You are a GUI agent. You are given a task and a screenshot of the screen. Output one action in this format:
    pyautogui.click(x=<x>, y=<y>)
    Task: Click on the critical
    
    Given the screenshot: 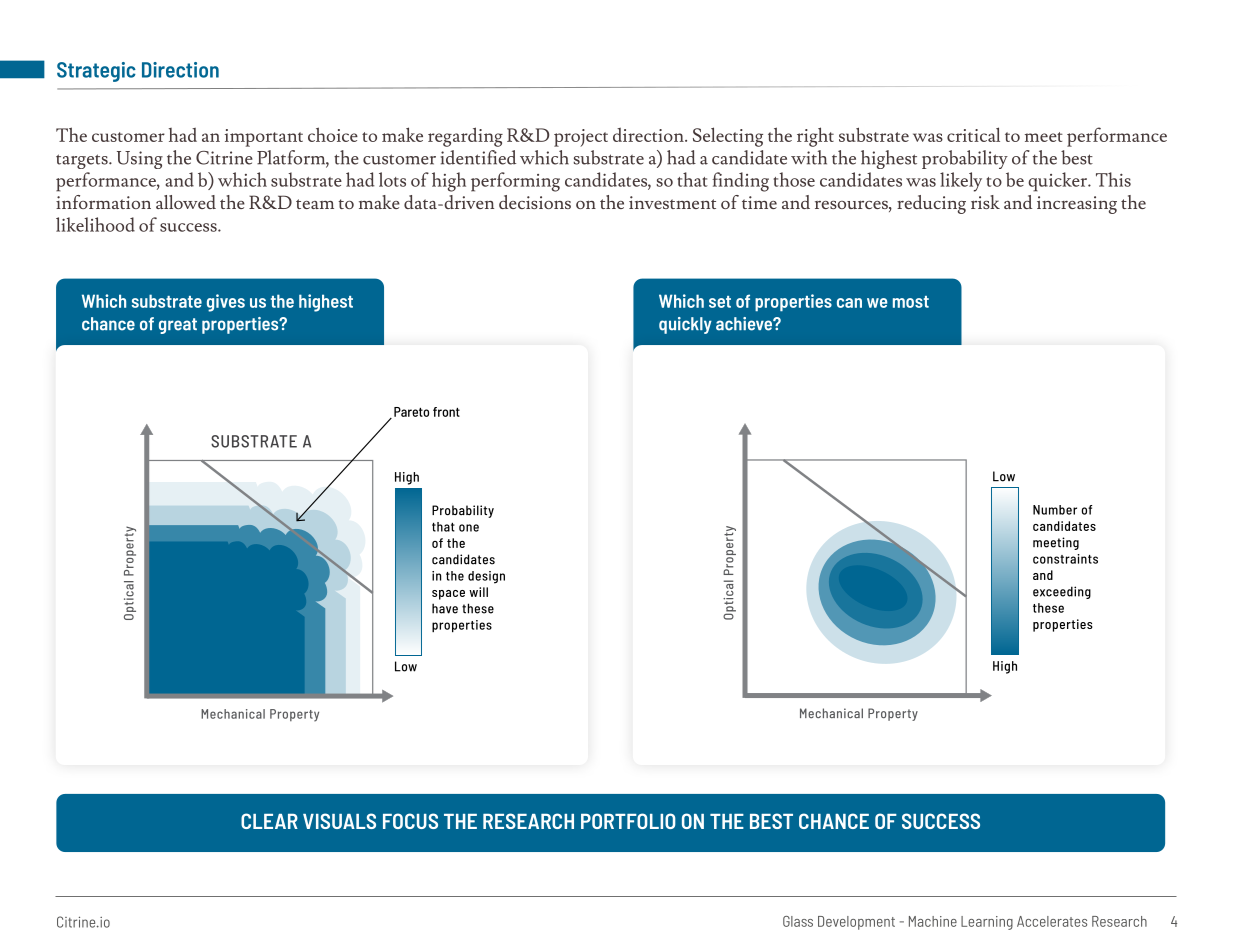 What is the action you would take?
    pyautogui.click(x=973, y=134)
